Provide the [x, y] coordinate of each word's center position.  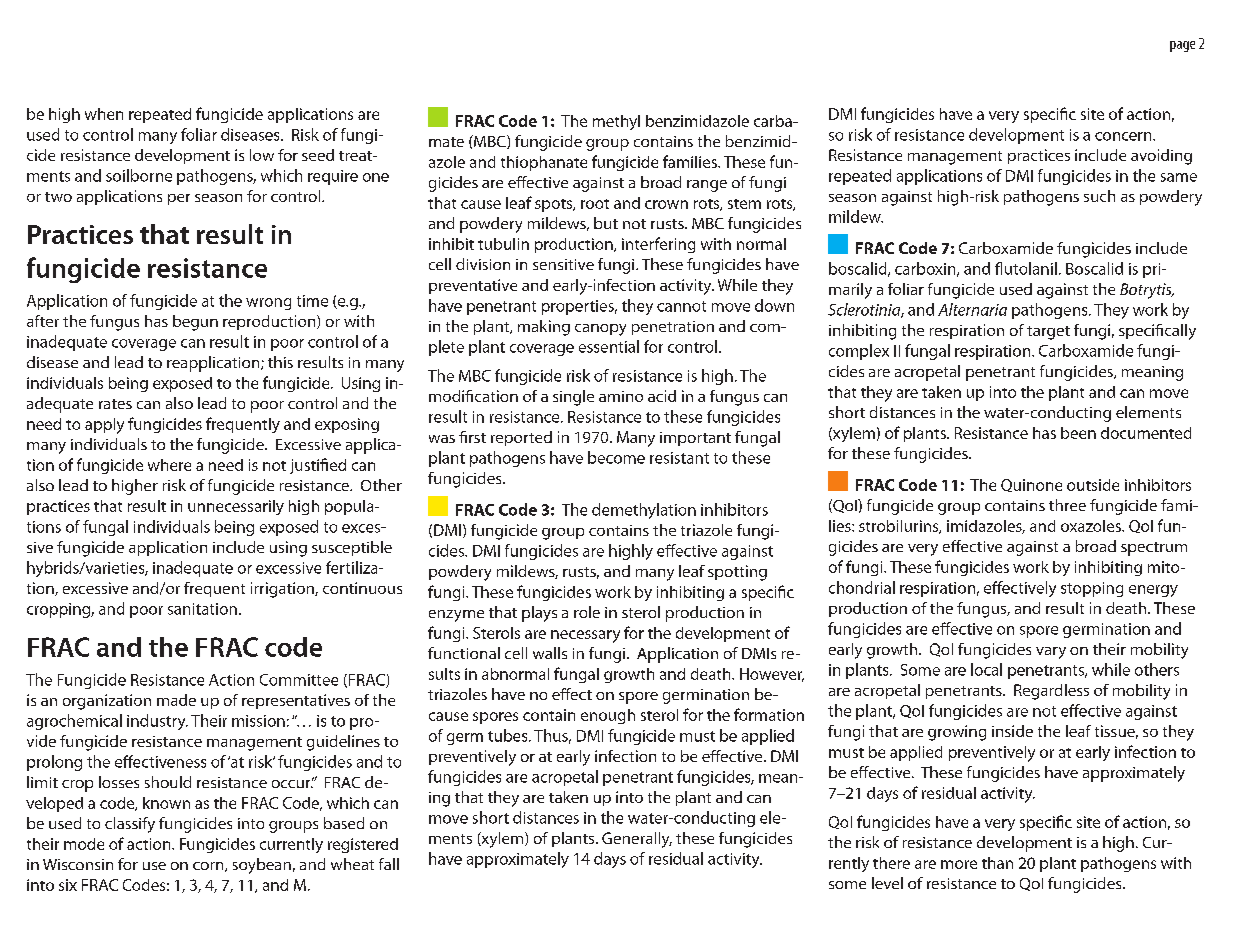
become [616, 457]
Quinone [1031, 485]
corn [209, 867]
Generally [637, 840]
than [997, 863]
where [169, 465]
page [1182, 46]
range [707, 186]
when [104, 114]
